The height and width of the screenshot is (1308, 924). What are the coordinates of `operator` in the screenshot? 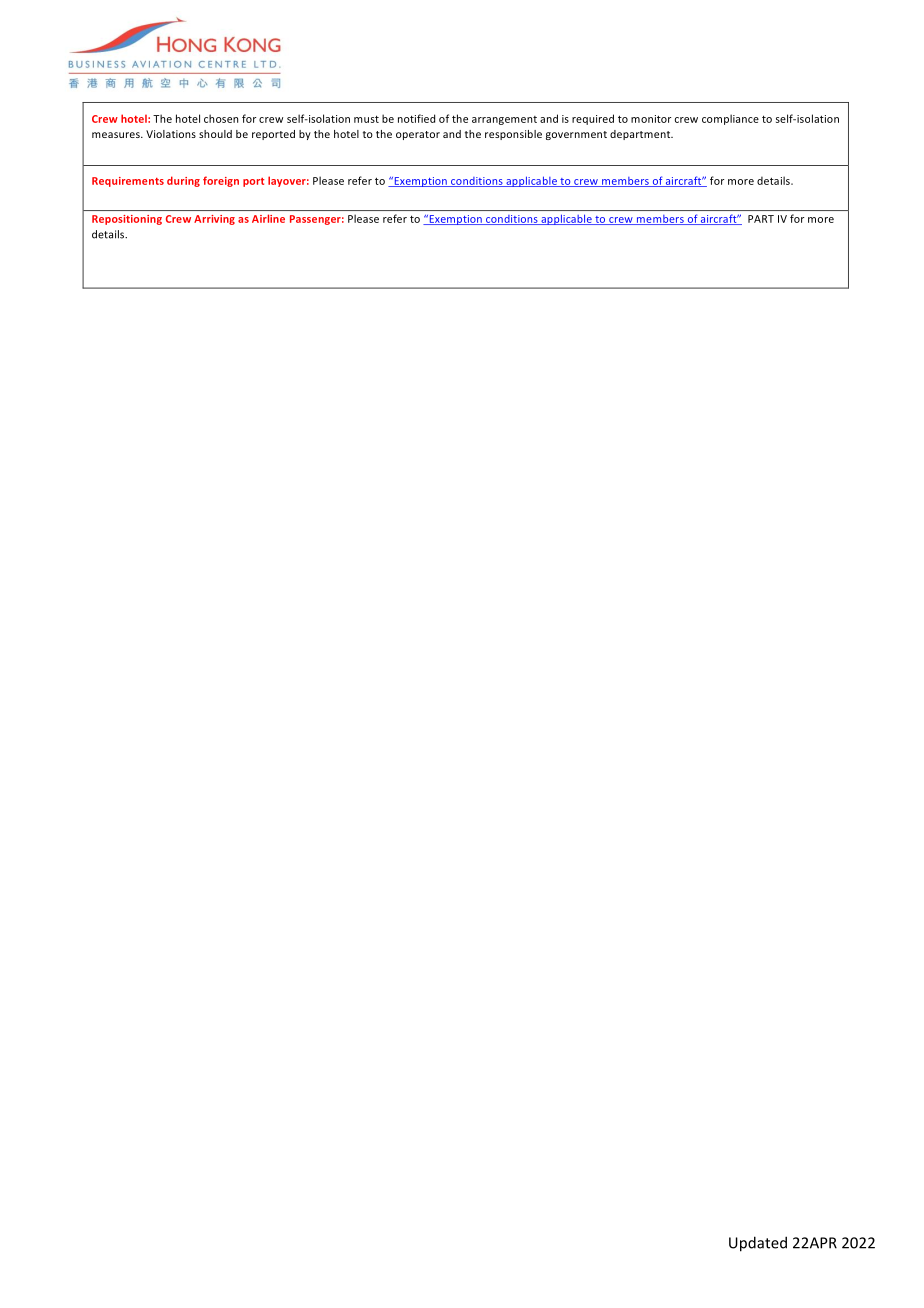 It's located at (418, 135).
